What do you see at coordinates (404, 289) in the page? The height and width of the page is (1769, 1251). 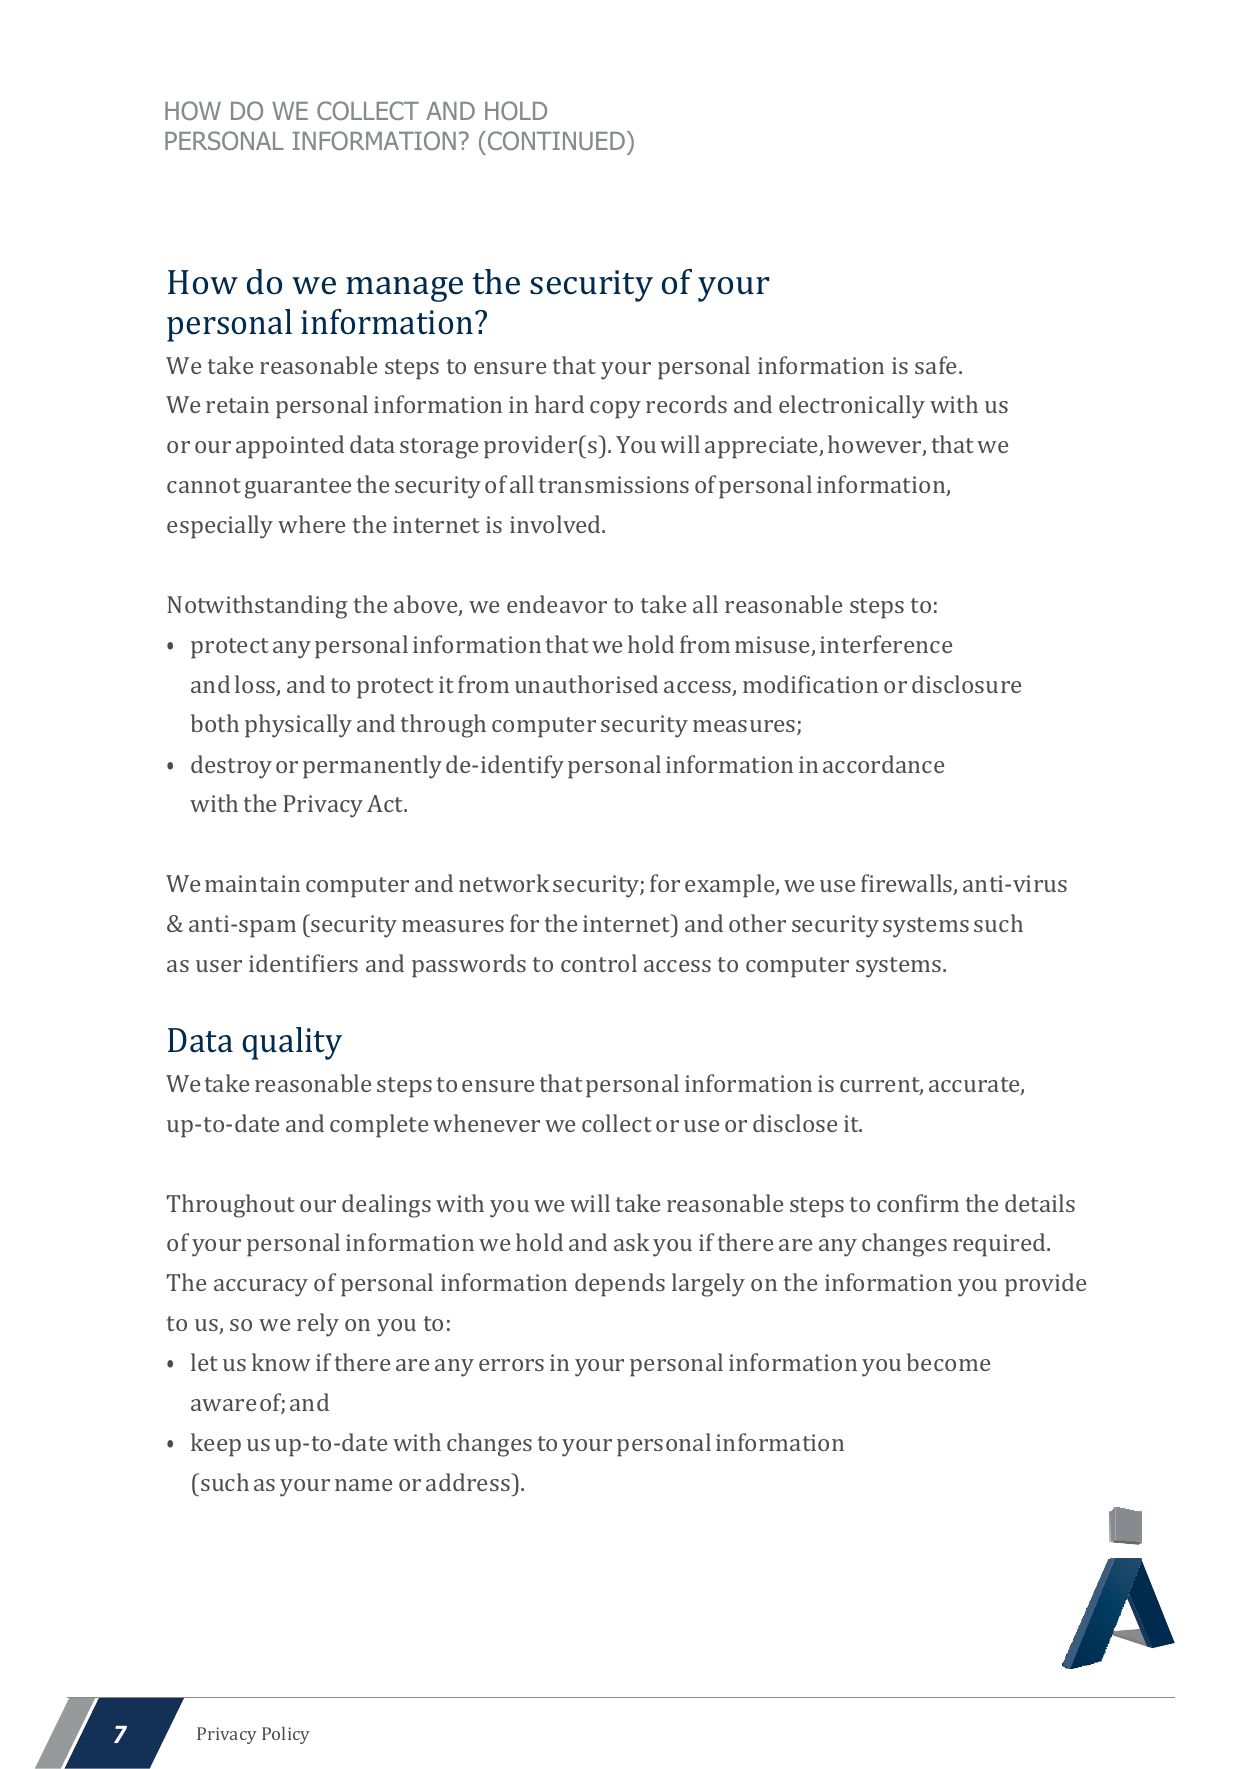 I see `manage` at bounding box center [404, 289].
